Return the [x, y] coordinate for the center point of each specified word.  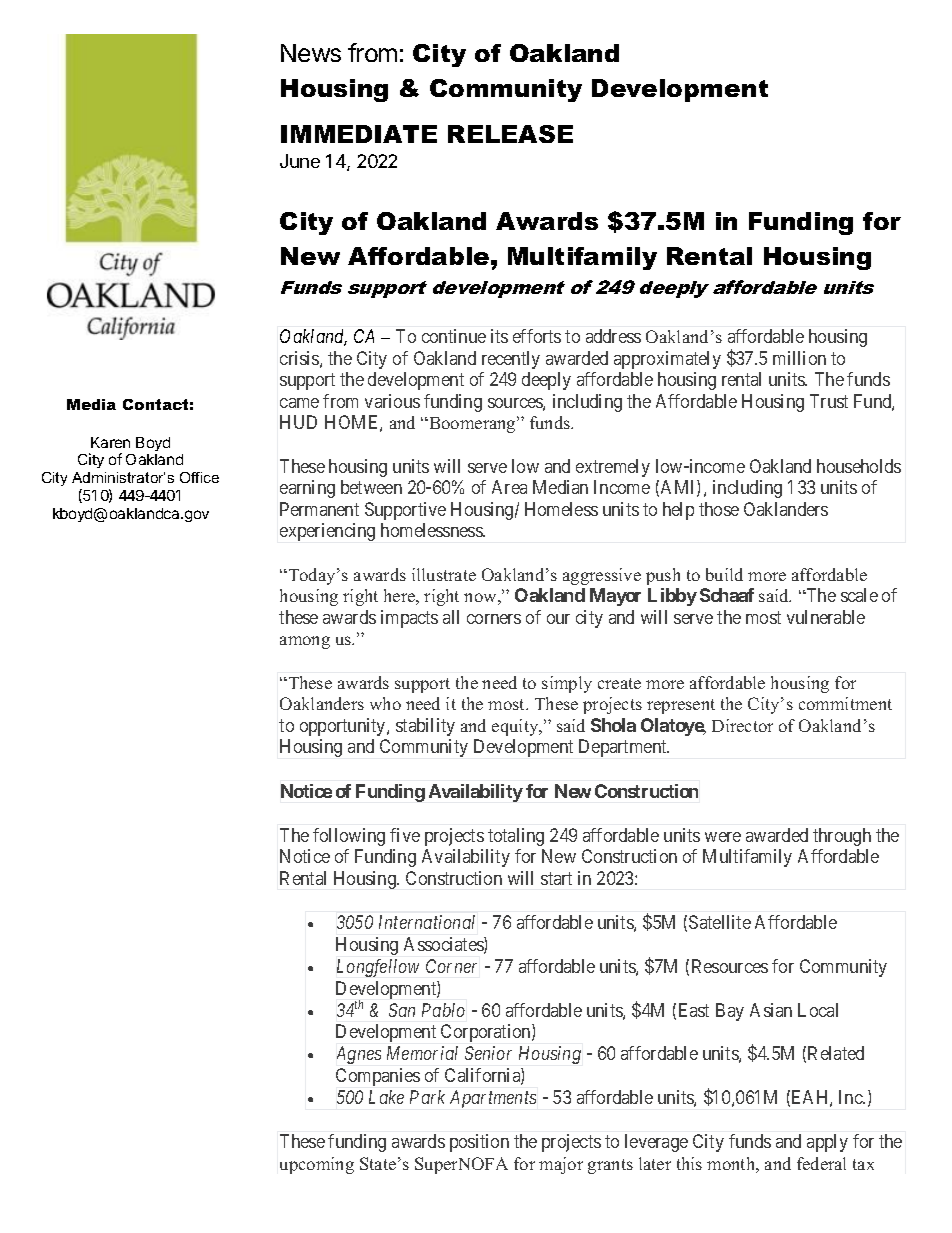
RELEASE [510, 134]
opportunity [344, 727]
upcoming [317, 1165]
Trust [829, 401]
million [799, 358]
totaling [516, 837]
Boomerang [472, 424]
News [311, 53]
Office [199, 477]
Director [742, 725]
